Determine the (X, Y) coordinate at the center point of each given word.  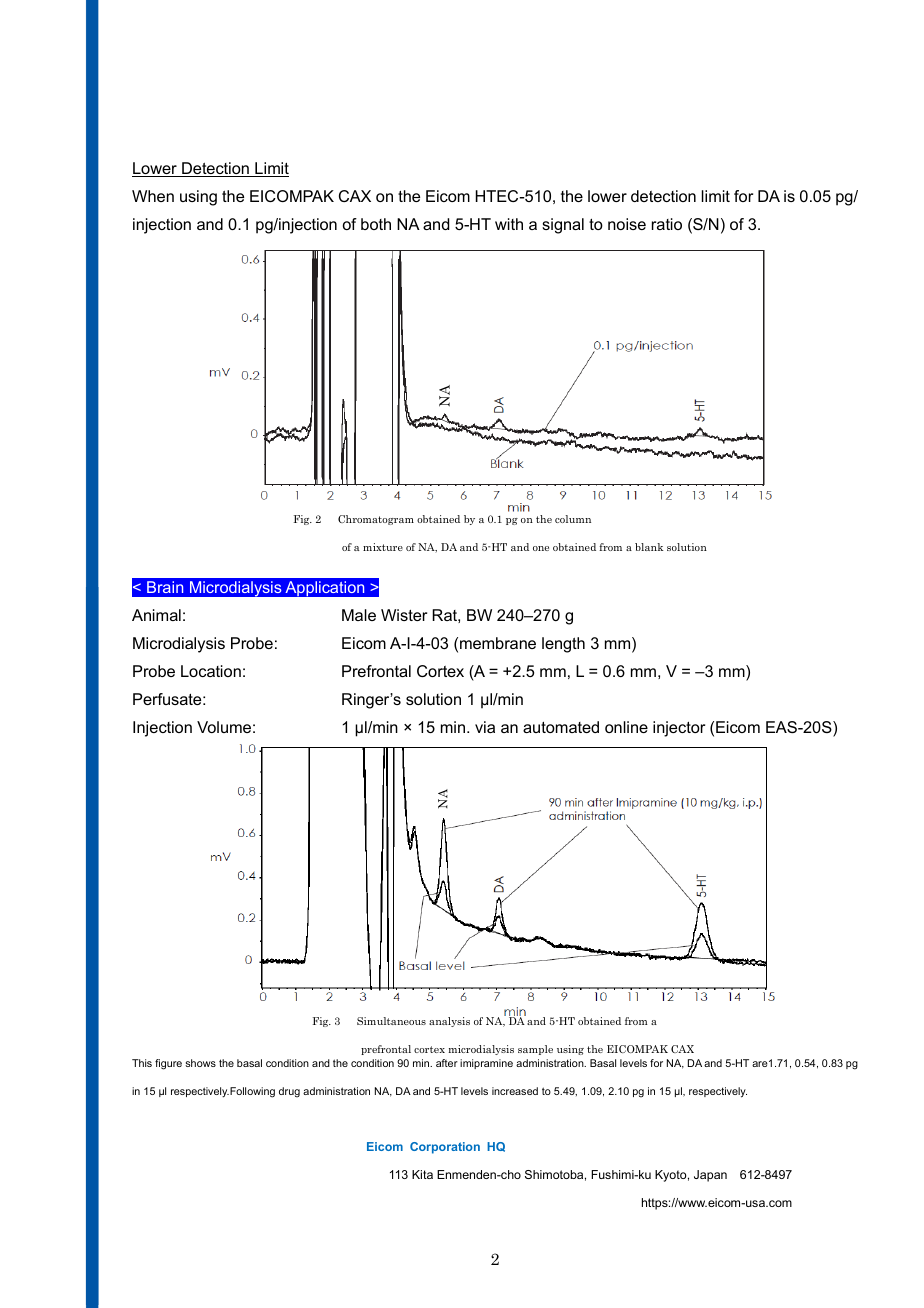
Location (211, 671)
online (626, 727)
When (153, 196)
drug (289, 1092)
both (376, 224)
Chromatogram (376, 520)
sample (535, 1050)
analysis (449, 1022)
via (485, 727)
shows (200, 1063)
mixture (383, 547)
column (573, 519)
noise (627, 224)
